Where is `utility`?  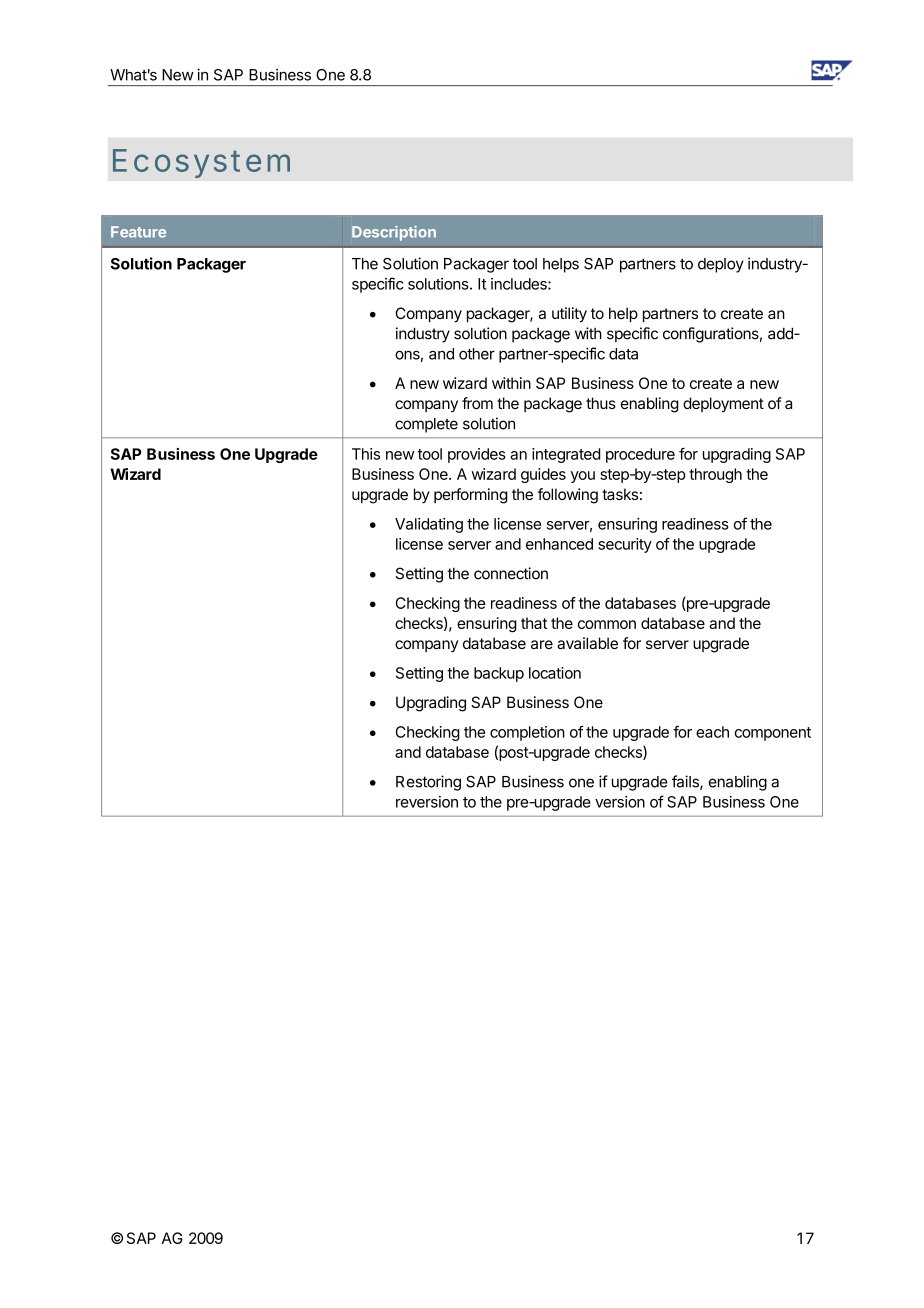 utility is located at coordinates (569, 315).
